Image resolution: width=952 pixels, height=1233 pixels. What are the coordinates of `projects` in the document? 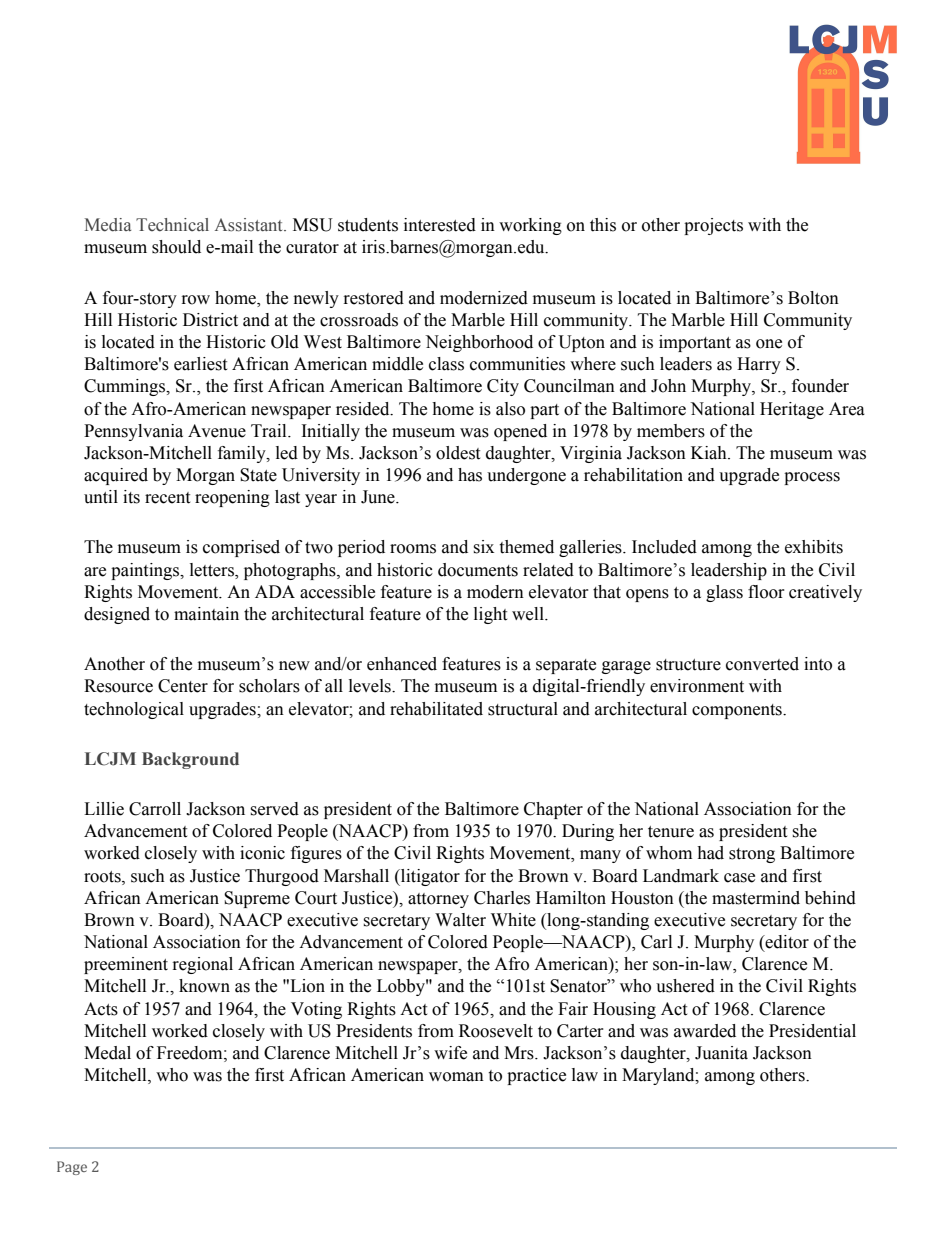 It's located at (713, 226).
